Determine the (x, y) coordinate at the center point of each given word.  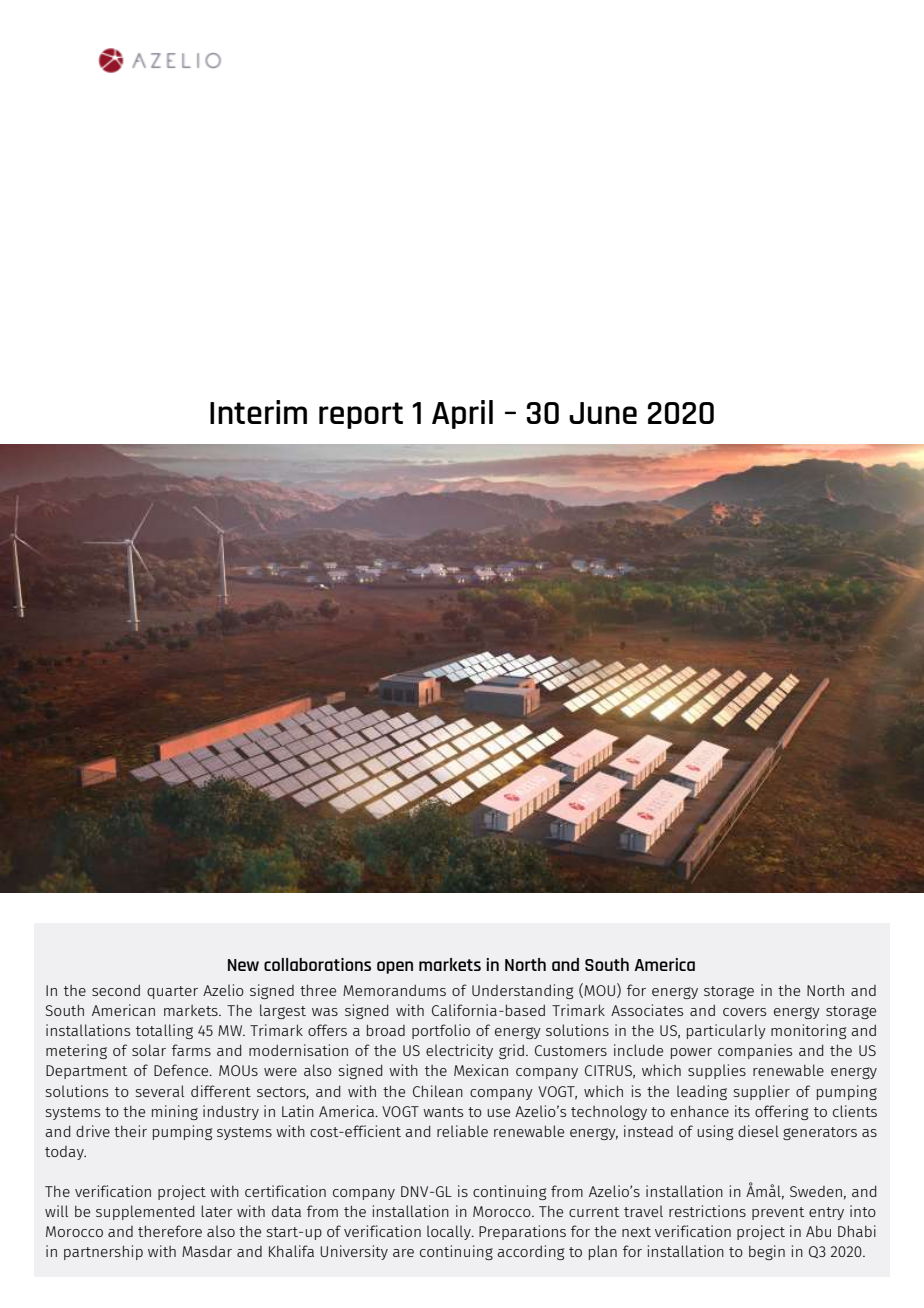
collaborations (317, 964)
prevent (778, 1213)
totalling (164, 1031)
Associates (647, 1010)
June (603, 413)
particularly (726, 1031)
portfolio (441, 1031)
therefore (170, 1231)
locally (450, 1232)
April (462, 414)
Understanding (522, 991)
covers (744, 1012)
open (395, 967)
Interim (258, 412)
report (361, 415)
